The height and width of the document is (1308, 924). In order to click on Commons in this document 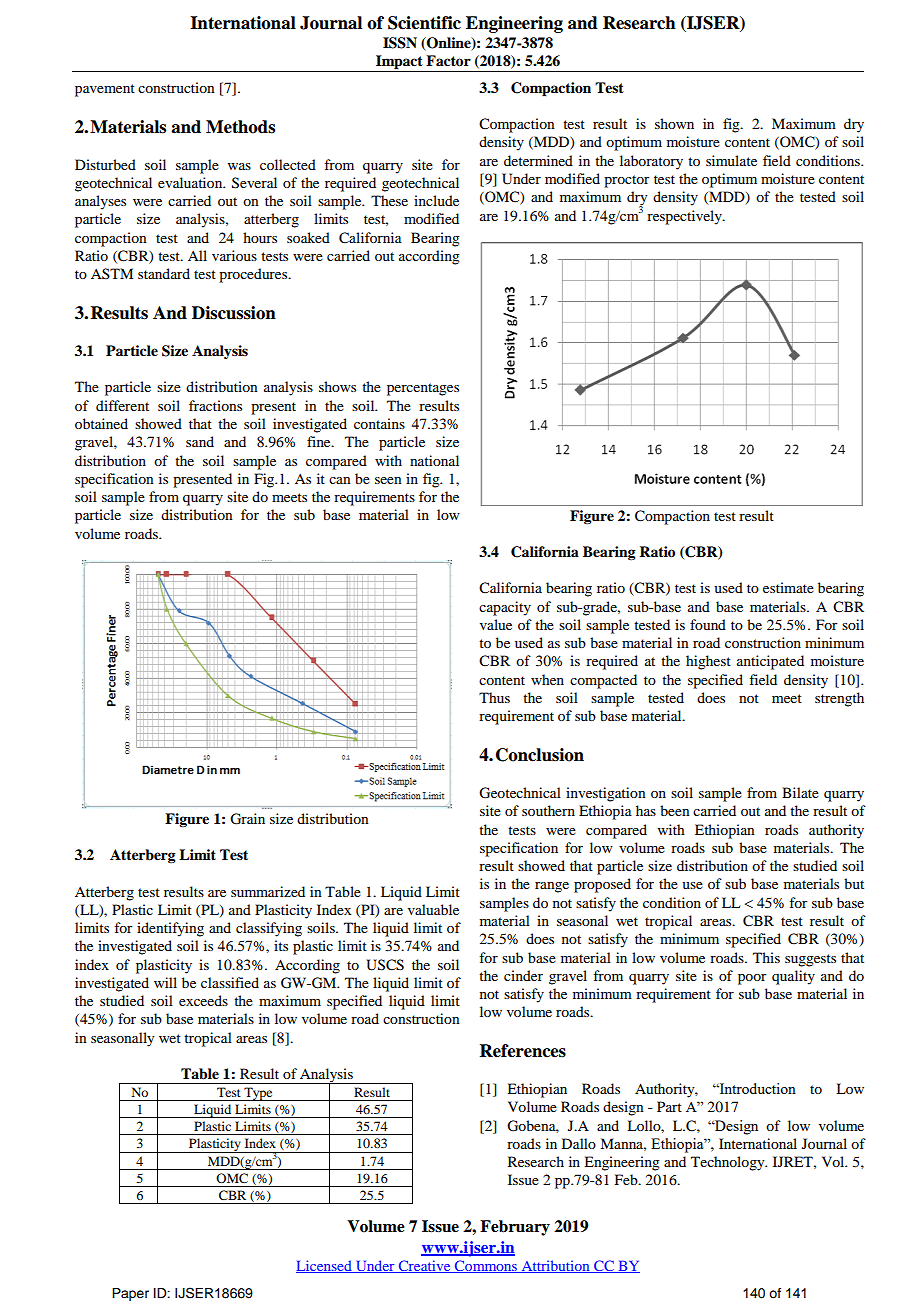, I will do `click(486, 1266)`.
